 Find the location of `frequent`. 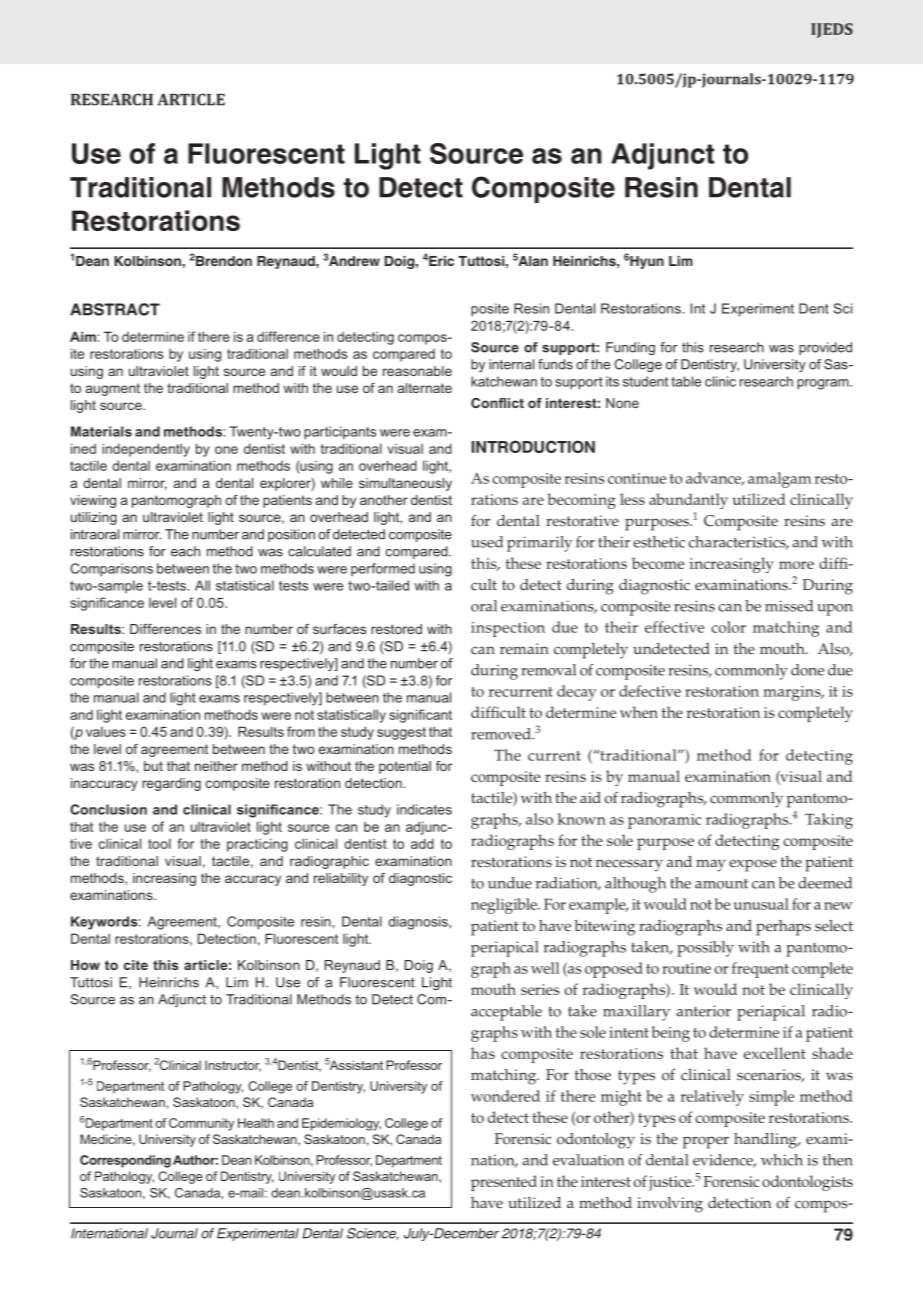

frequent is located at coordinates (760, 970).
